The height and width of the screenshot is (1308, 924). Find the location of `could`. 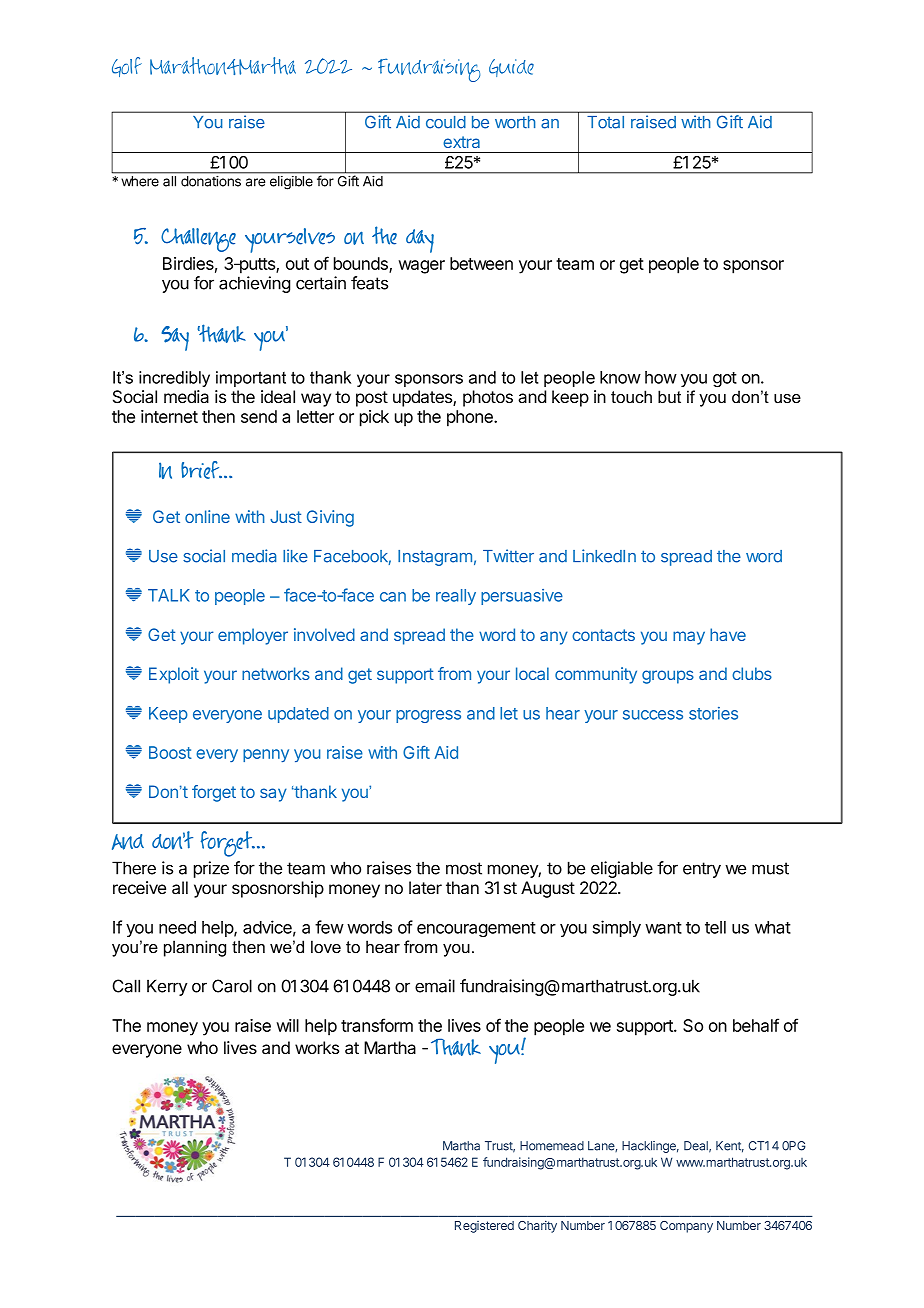

could is located at coordinates (446, 122).
